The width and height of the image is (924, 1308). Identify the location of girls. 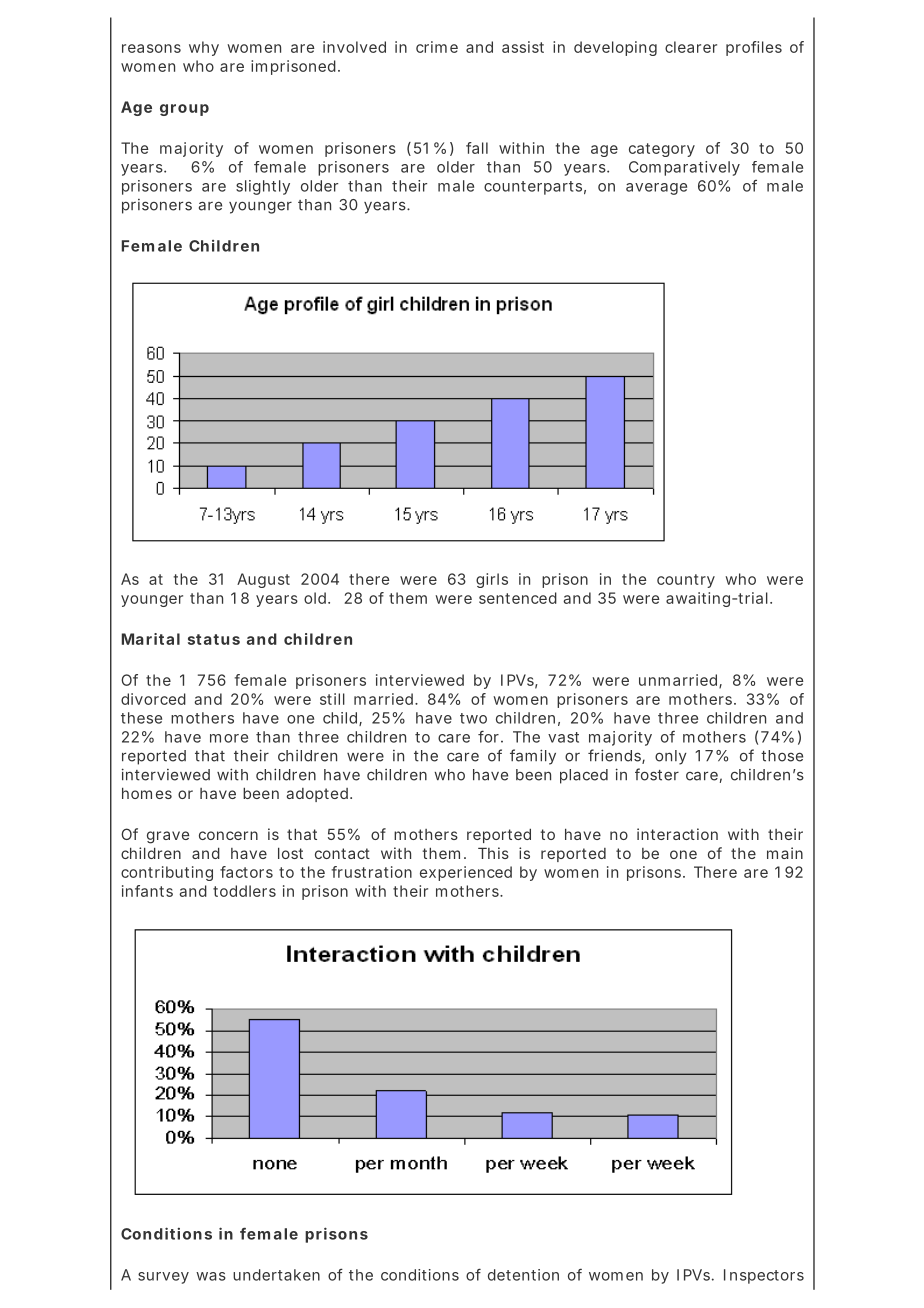
(492, 580).
